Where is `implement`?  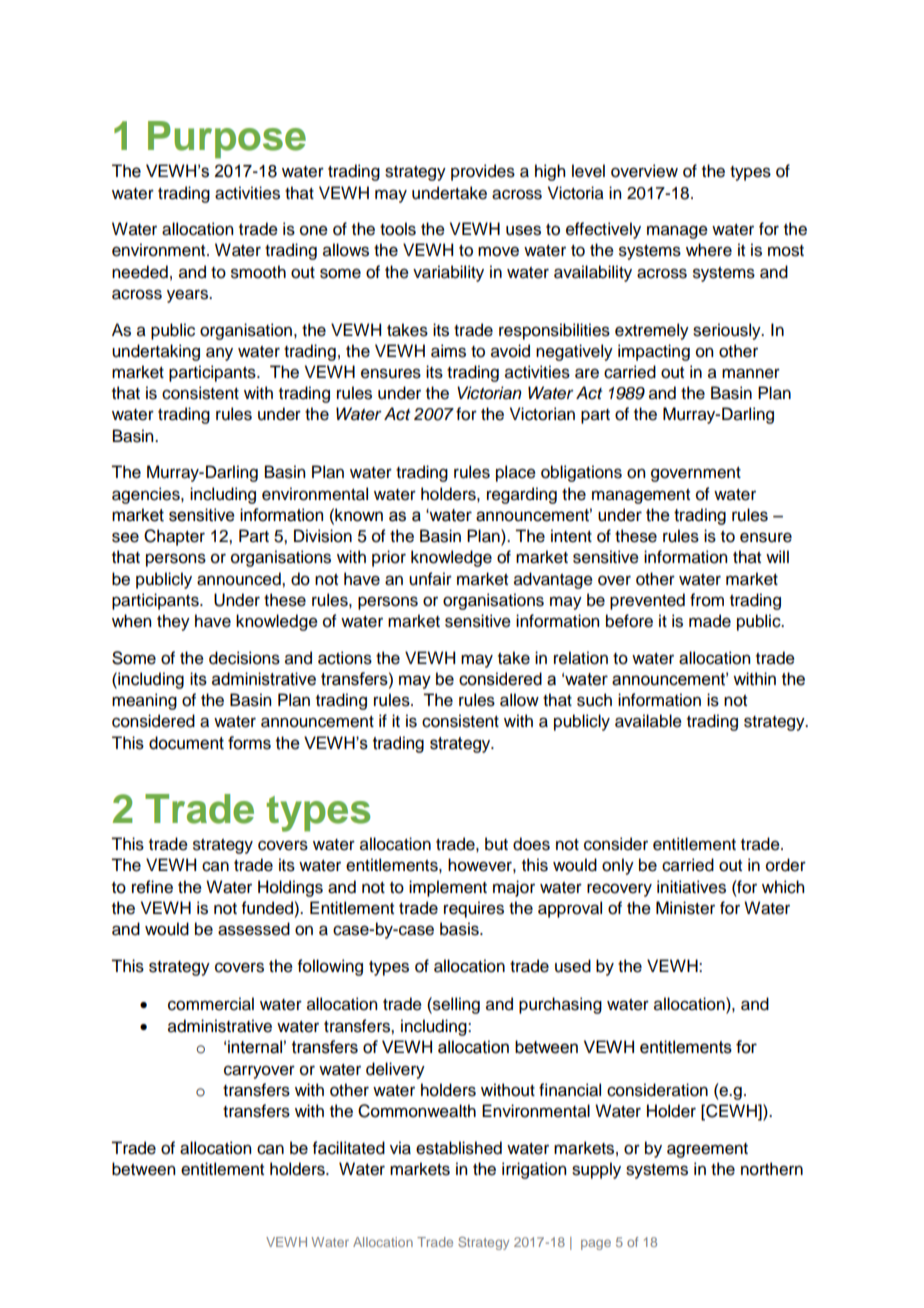
implement is located at coordinates (448, 888).
